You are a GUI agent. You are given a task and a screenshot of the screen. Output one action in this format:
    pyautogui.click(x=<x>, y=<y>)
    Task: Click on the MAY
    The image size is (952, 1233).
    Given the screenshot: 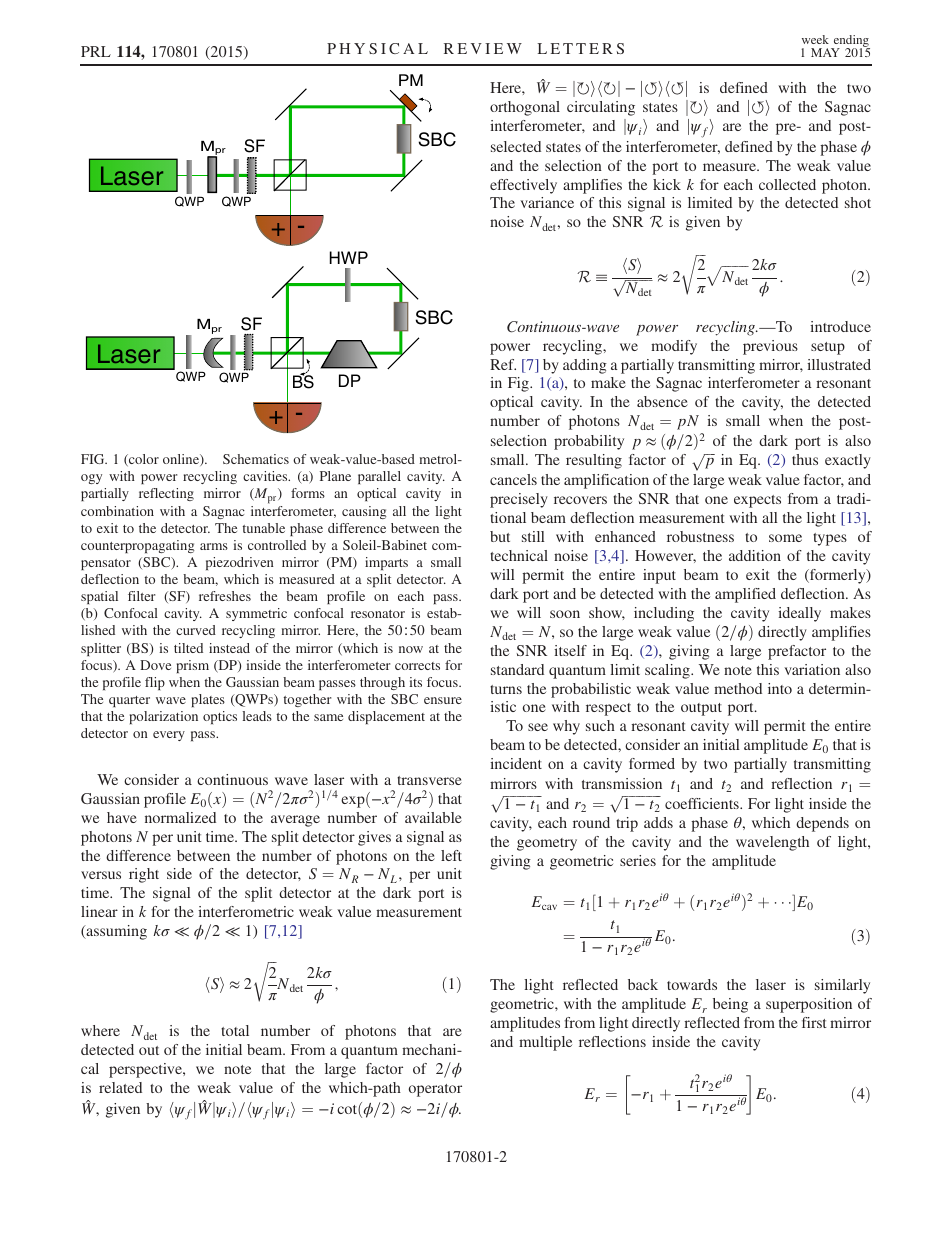 What is the action you would take?
    pyautogui.click(x=825, y=52)
